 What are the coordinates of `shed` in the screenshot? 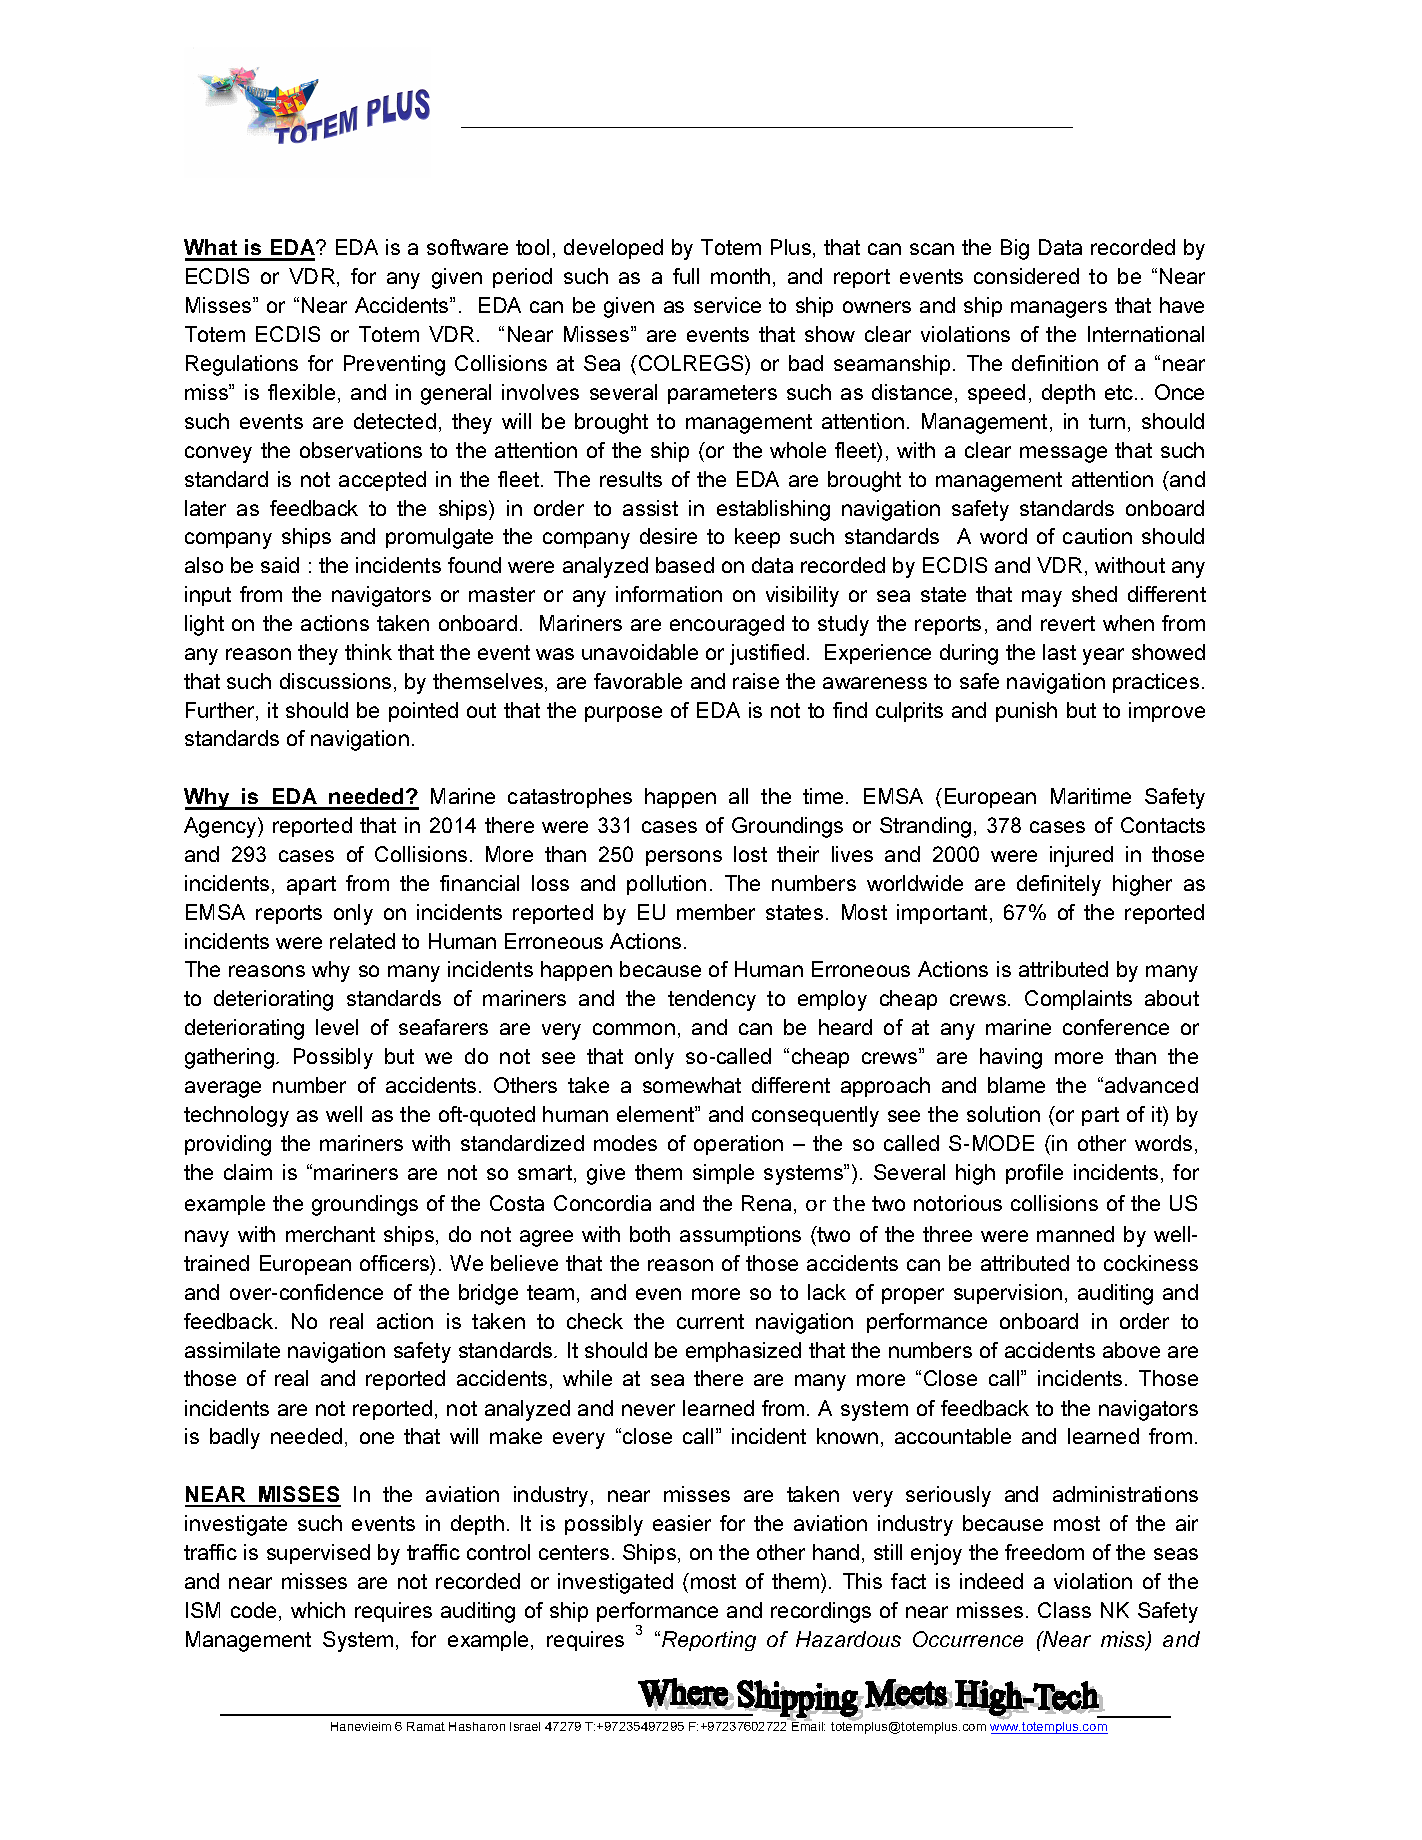 It's located at (1094, 594).
